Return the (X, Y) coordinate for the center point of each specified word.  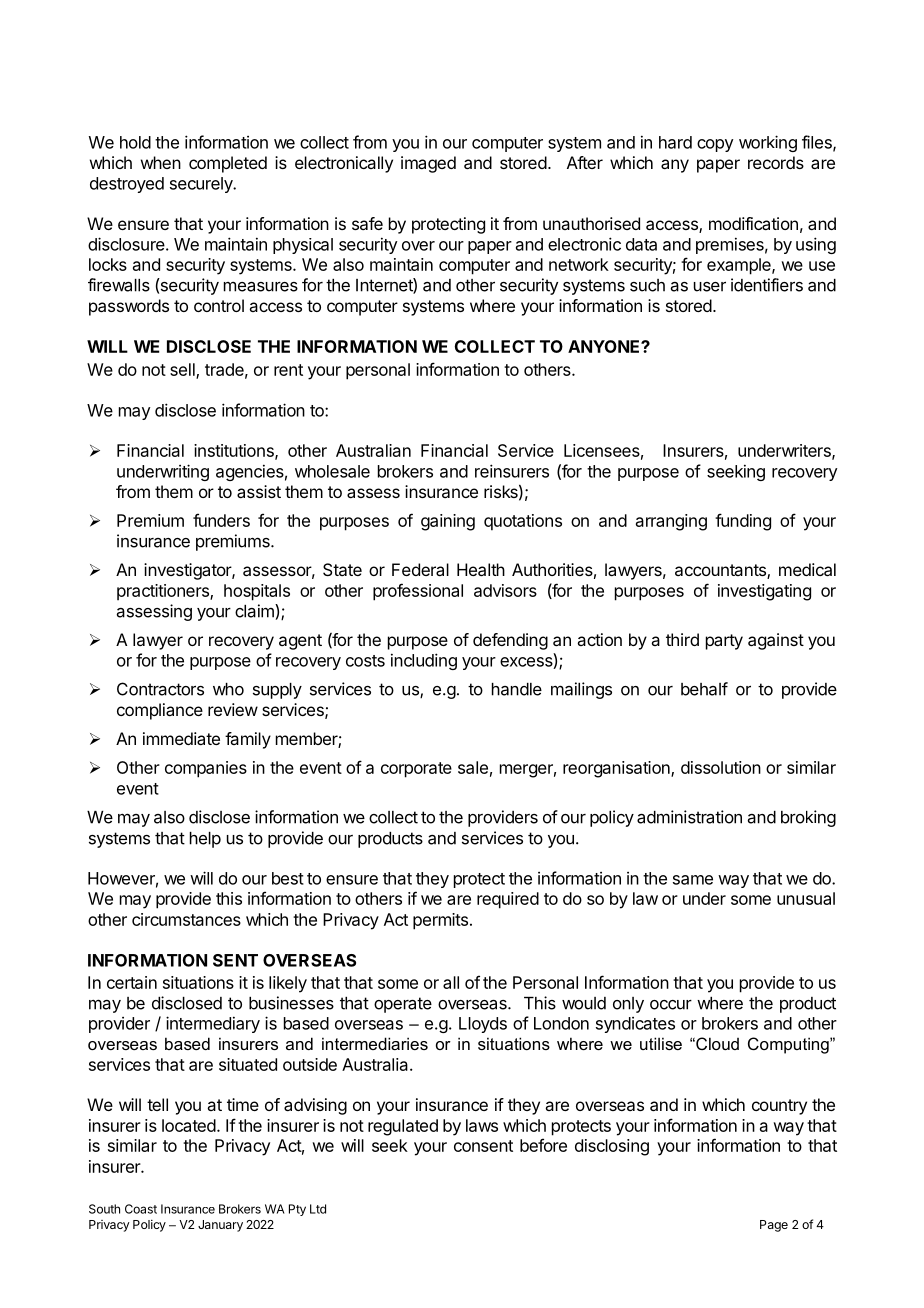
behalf (704, 689)
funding (743, 522)
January (220, 1226)
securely (202, 185)
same (693, 880)
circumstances (186, 919)
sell (183, 370)
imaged (428, 164)
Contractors (160, 689)
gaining (448, 522)
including (424, 661)
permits (440, 921)
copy (715, 145)
